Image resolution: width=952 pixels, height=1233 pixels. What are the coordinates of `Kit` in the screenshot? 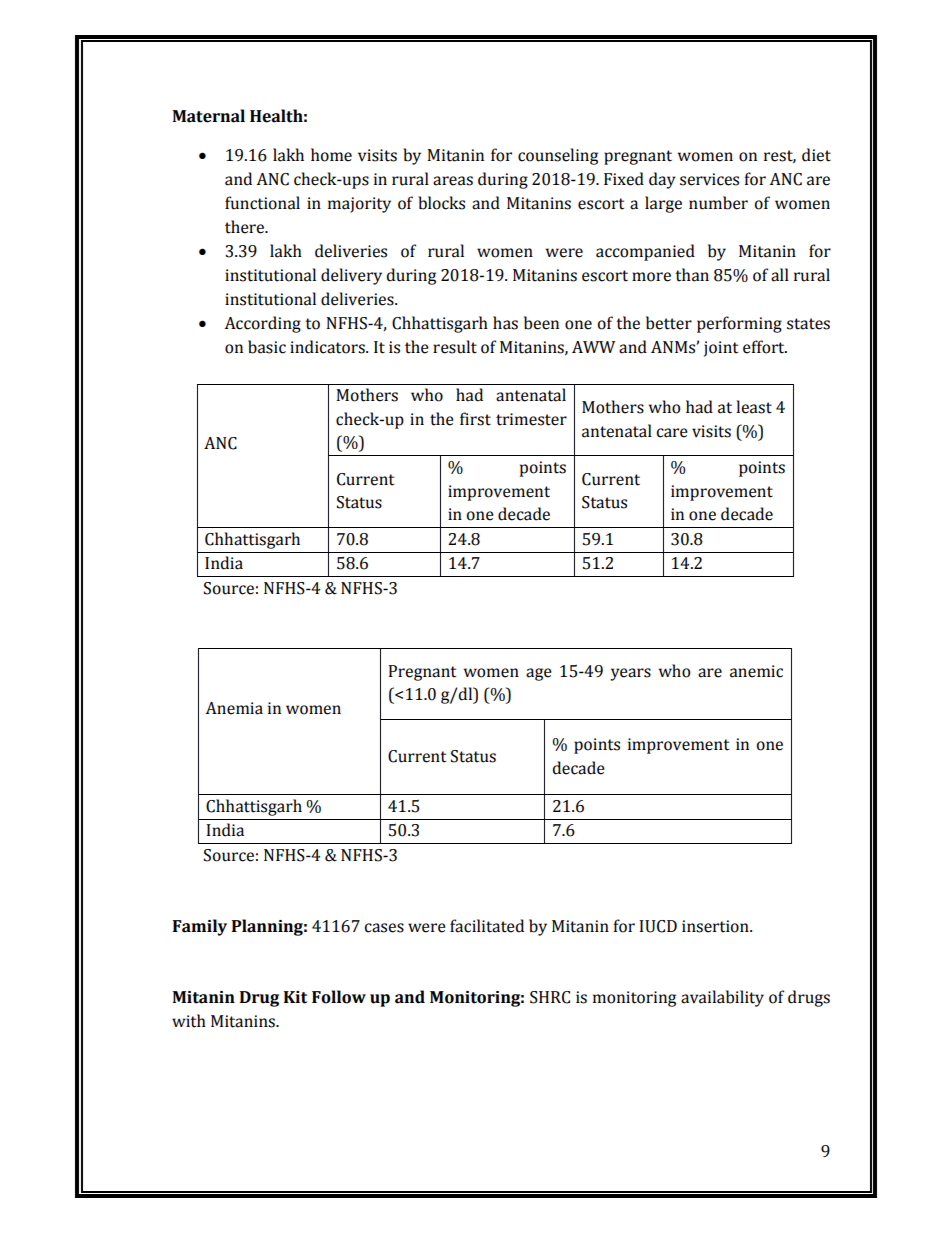 It's located at (295, 997).
